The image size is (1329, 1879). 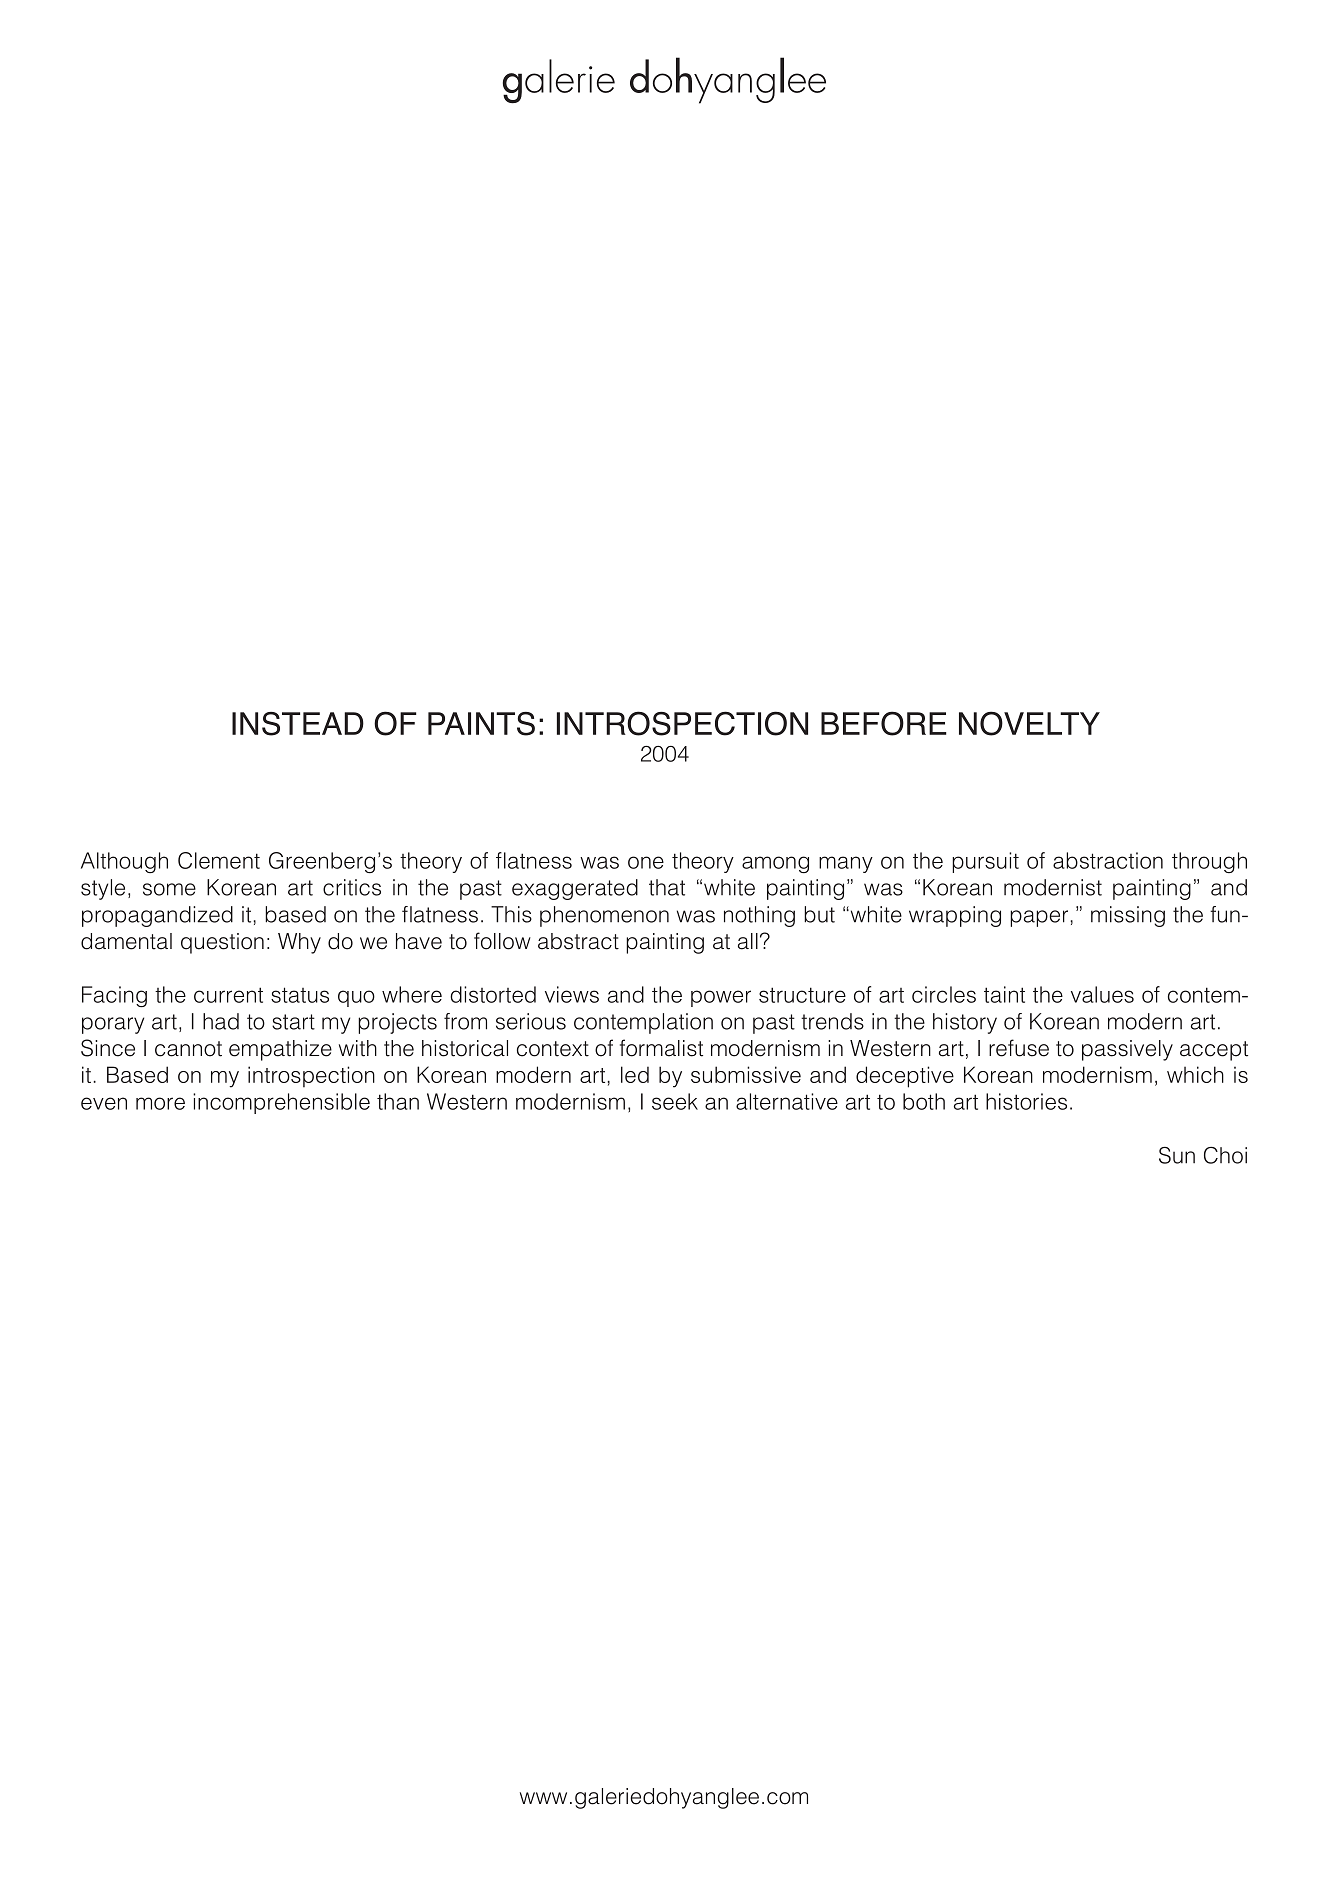 What do you see at coordinates (985, 862) in the screenshot?
I see `pursuit` at bounding box center [985, 862].
